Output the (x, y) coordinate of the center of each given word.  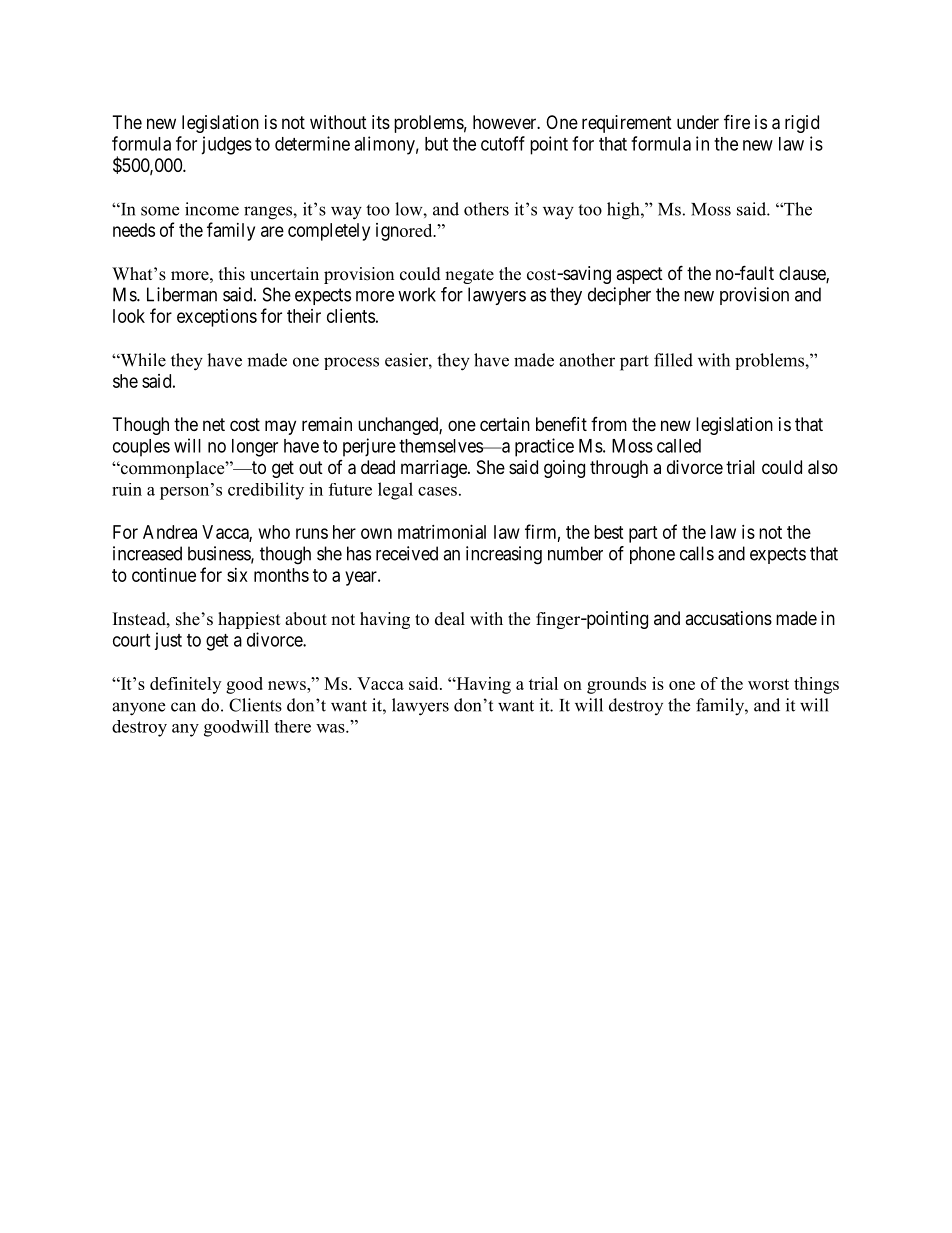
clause (803, 274)
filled (673, 360)
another (587, 360)
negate (469, 276)
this (232, 274)
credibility (266, 491)
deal (450, 619)
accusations (728, 618)
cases (437, 491)
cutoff (503, 143)
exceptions (217, 318)
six (237, 575)
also (823, 467)
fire (737, 121)
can (183, 707)
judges (226, 145)
